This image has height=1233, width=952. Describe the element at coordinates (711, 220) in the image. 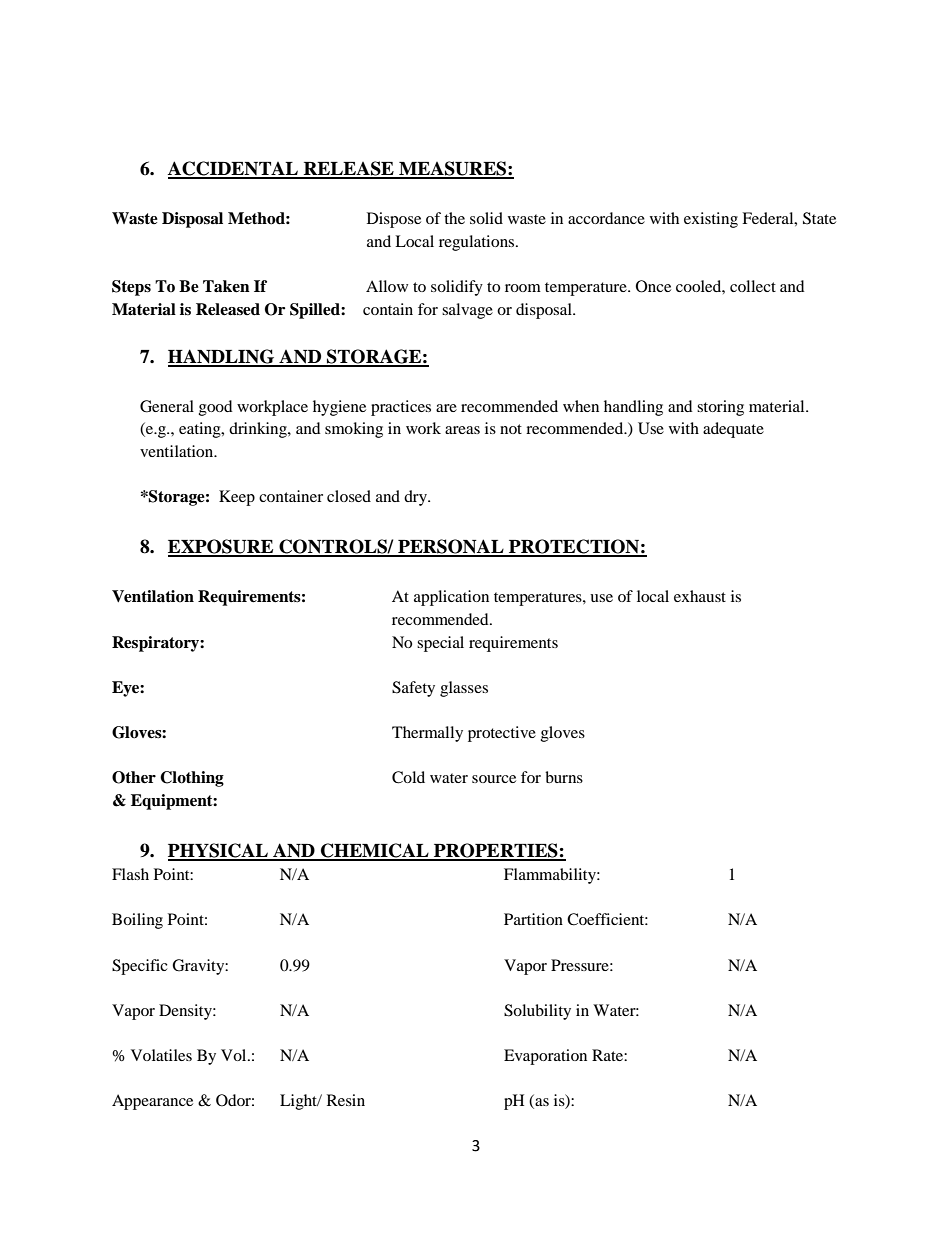

I see `existing` at that location.
